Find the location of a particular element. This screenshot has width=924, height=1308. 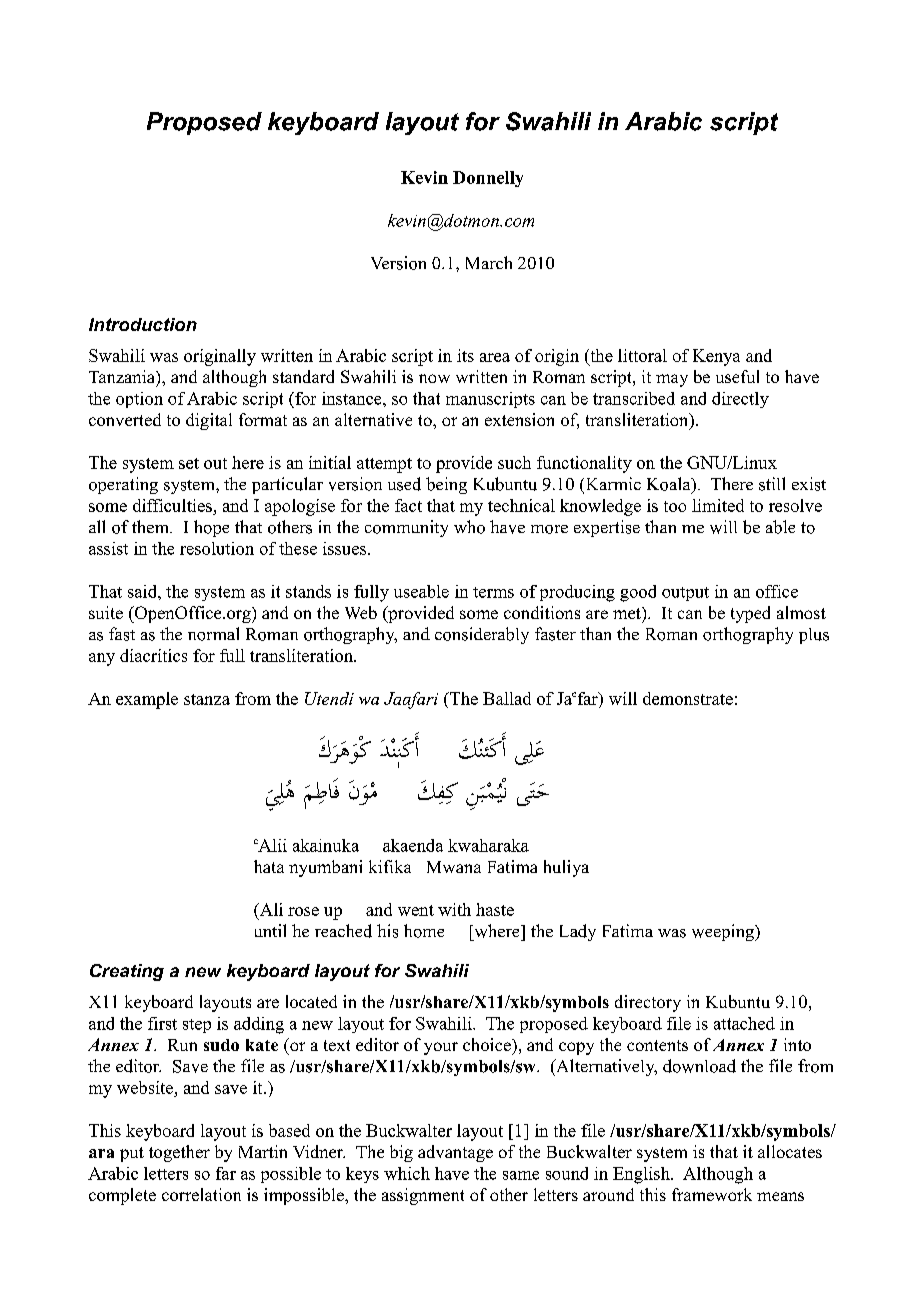

together is located at coordinates (179, 1153).
